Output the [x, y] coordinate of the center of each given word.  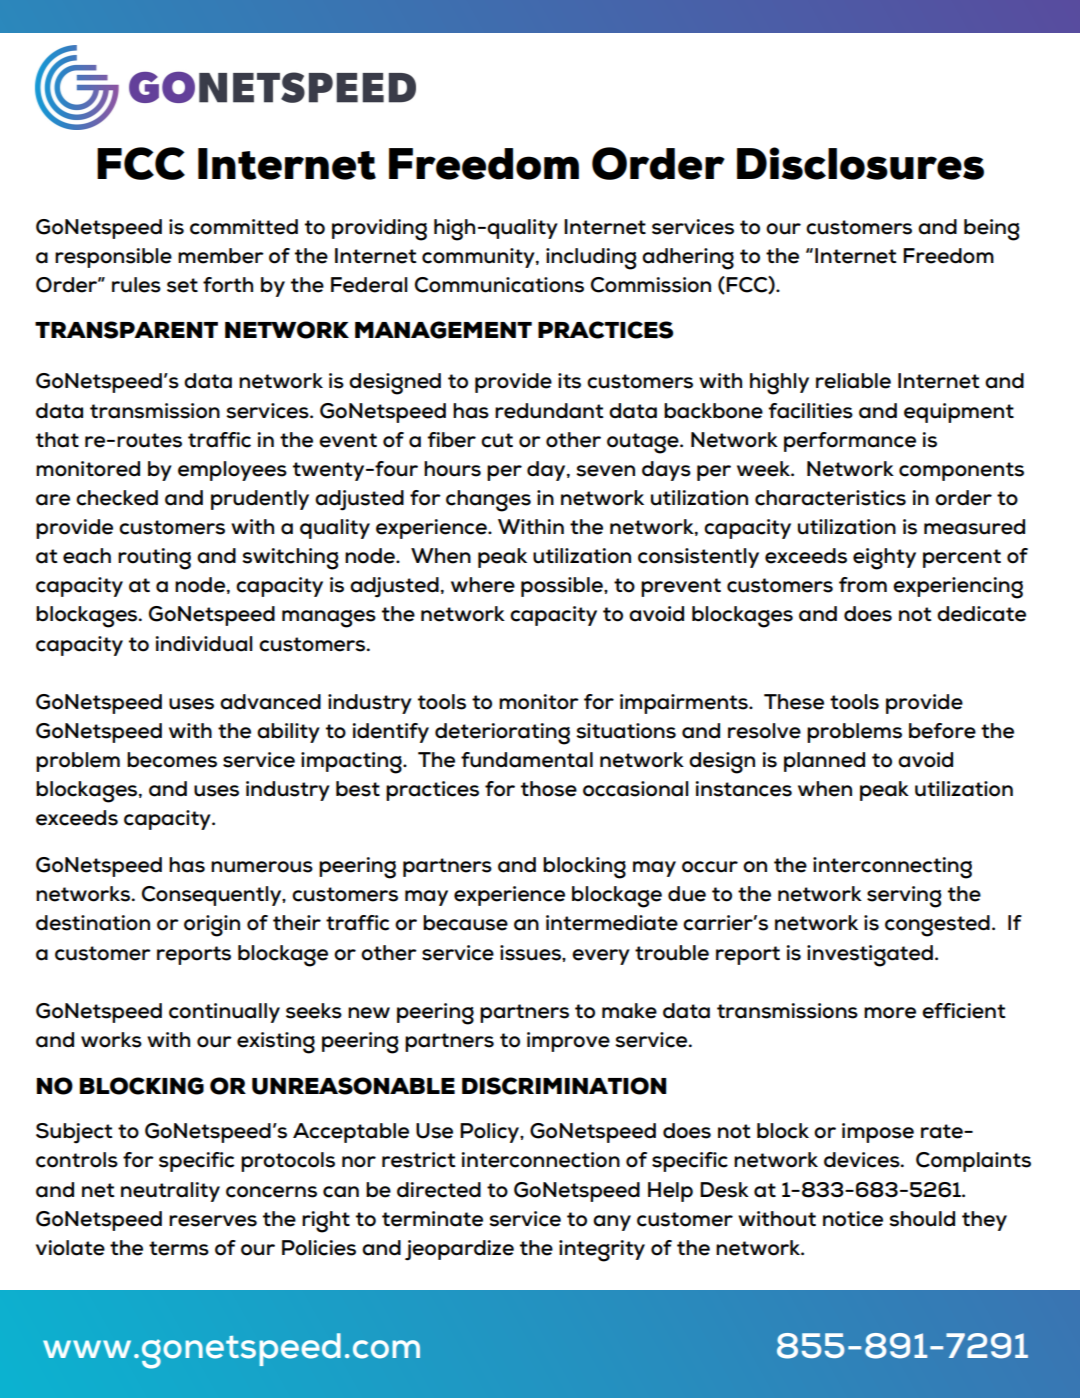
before [942, 731]
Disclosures [860, 163]
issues [531, 953]
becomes [172, 760]
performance [850, 442]
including [591, 259]
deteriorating [502, 734]
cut [497, 440]
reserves [213, 1221]
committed [244, 227]
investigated [870, 956]
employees [232, 471]
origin [212, 926]
